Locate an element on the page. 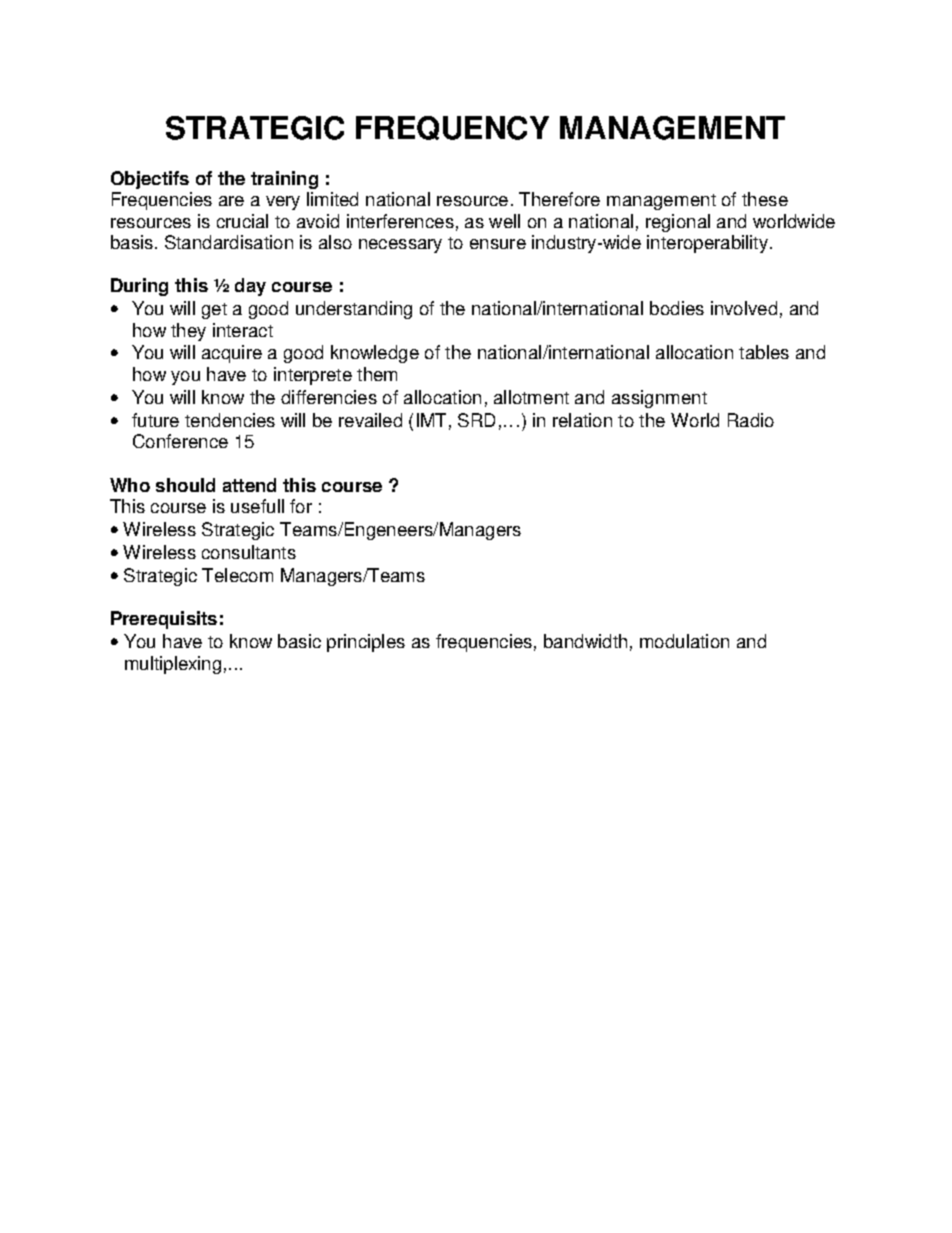 The image size is (952, 1233). training is located at coordinates (284, 180).
